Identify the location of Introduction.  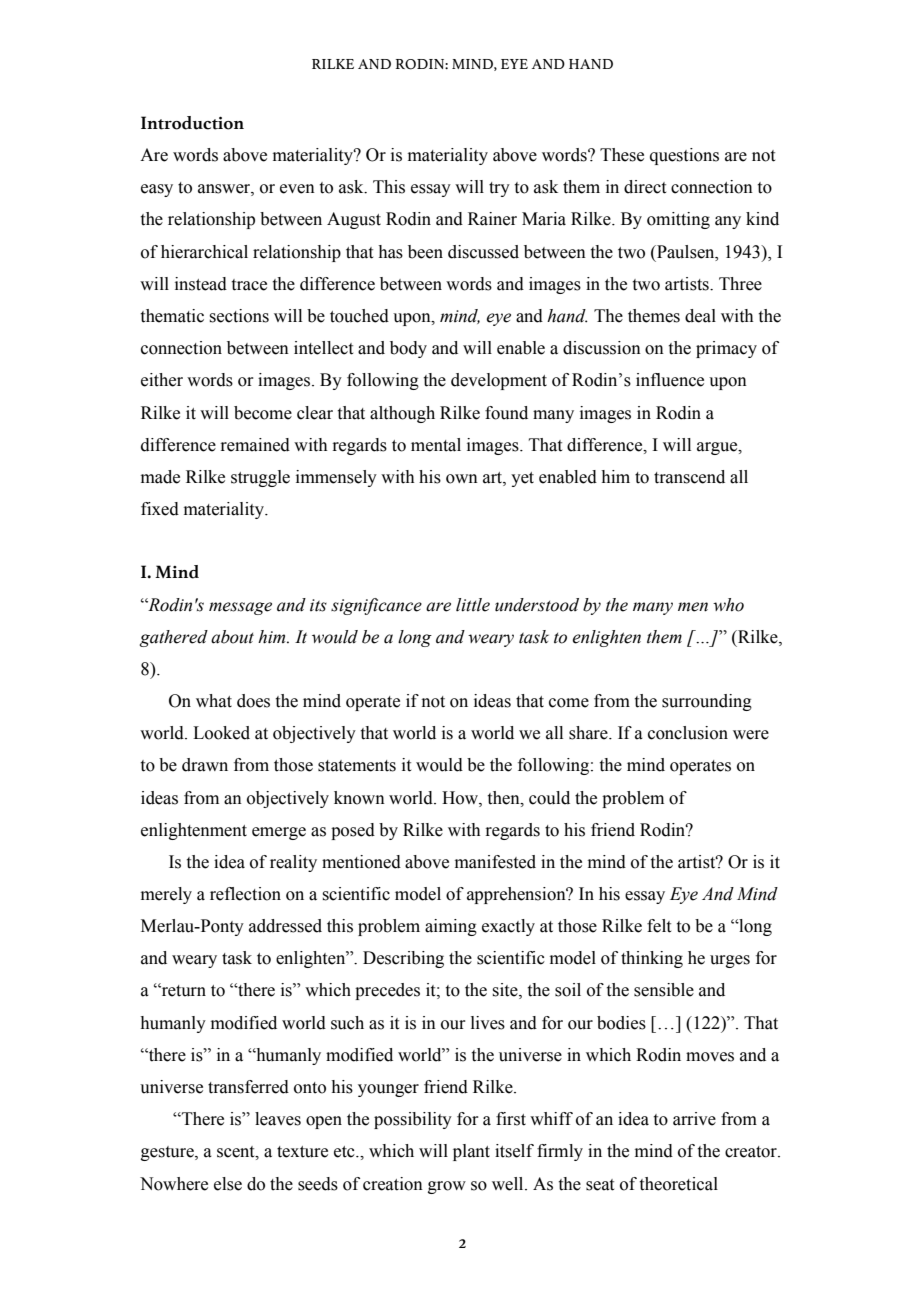
(192, 123).
